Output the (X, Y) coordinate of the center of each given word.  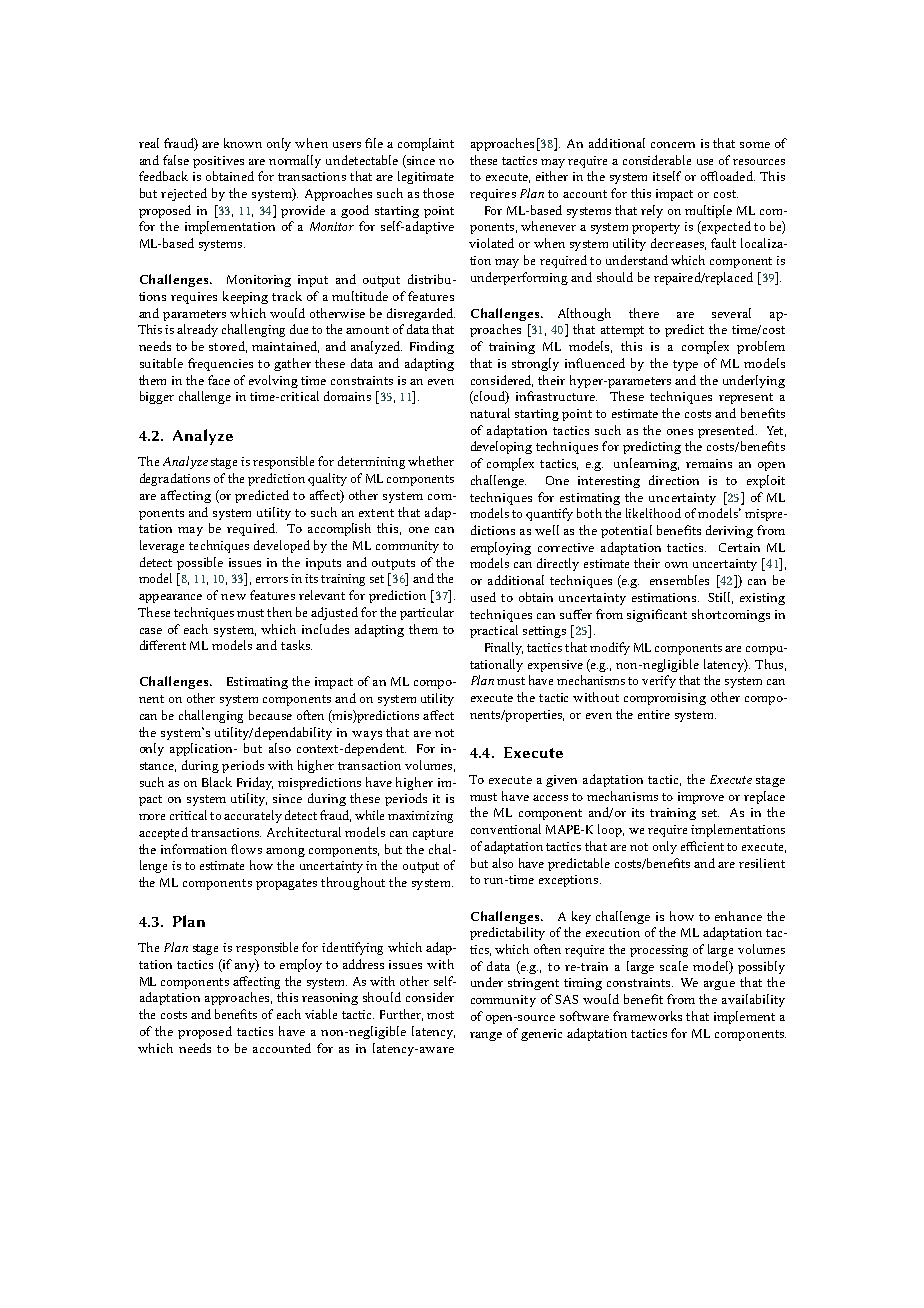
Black (217, 782)
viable (321, 1014)
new (233, 597)
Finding (432, 347)
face (219, 380)
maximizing (420, 817)
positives (218, 162)
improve (701, 798)
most (440, 1015)
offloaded (728, 176)
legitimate (426, 177)
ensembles (679, 580)
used (483, 597)
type (685, 365)
